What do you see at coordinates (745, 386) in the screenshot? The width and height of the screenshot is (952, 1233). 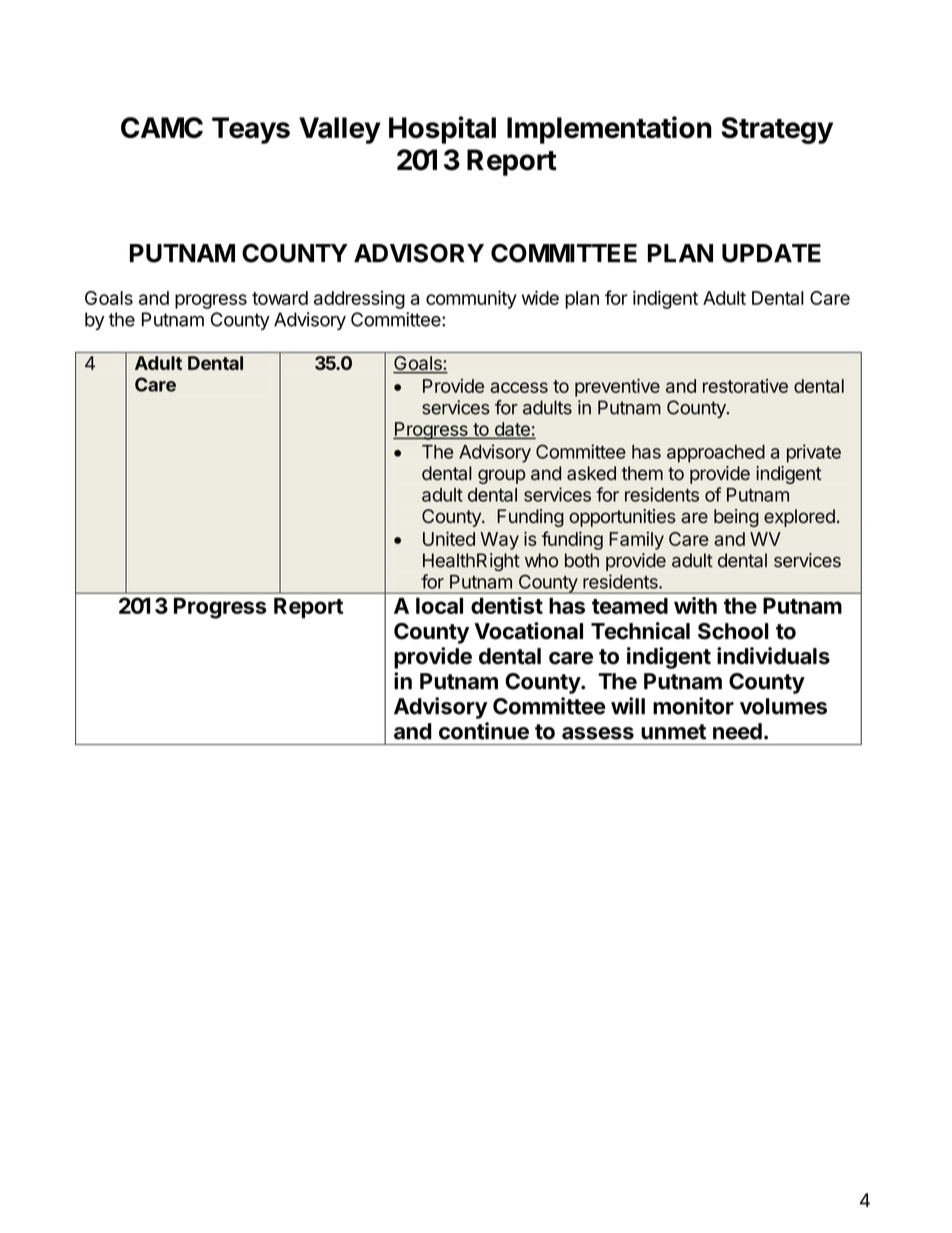 I see `restorative` at bounding box center [745, 386].
